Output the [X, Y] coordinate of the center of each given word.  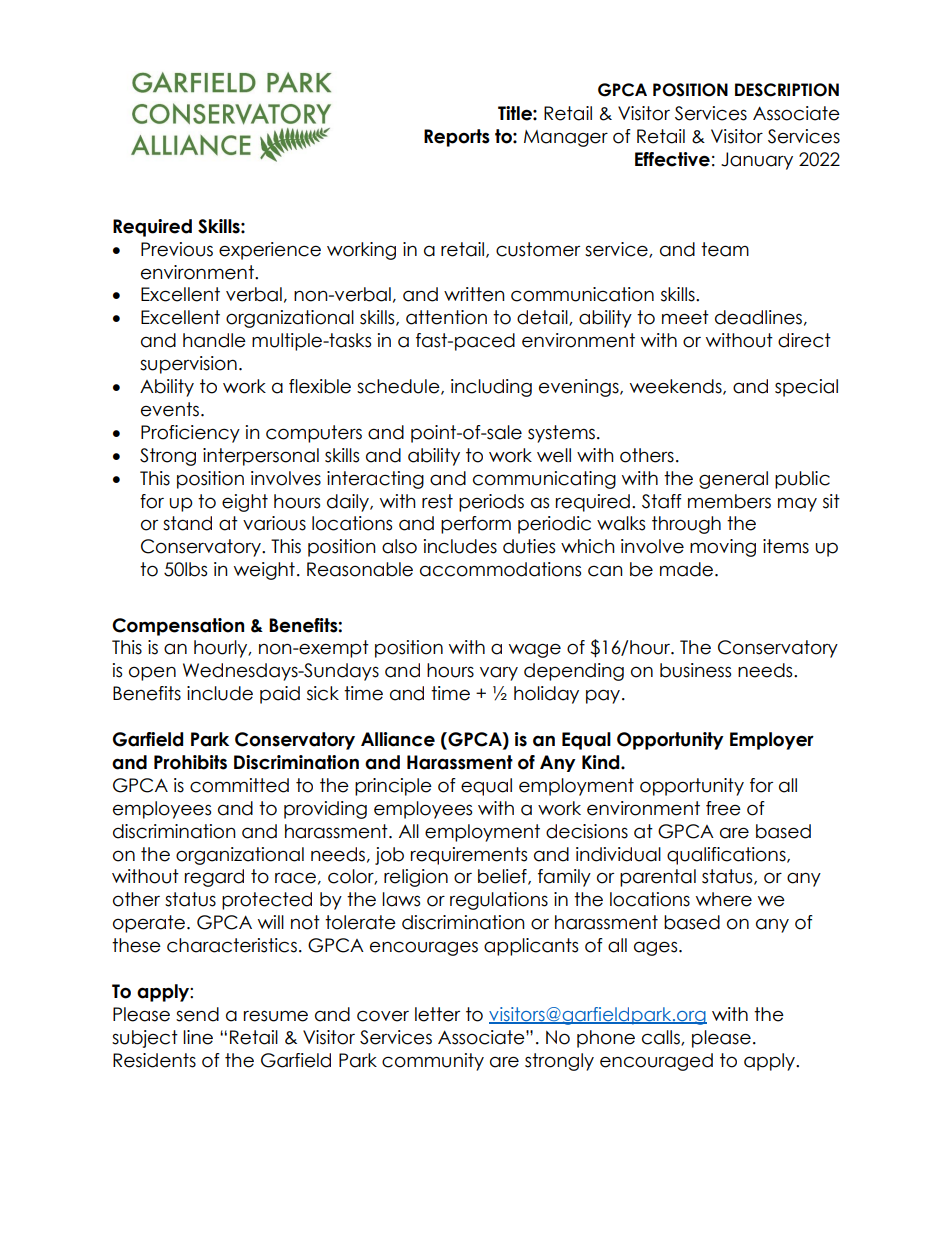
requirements [469, 856]
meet [685, 317]
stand [187, 523]
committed [239, 785]
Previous [177, 249]
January [757, 161]
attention [446, 317]
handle [214, 340]
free [723, 808]
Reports [457, 138]
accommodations [500, 569]
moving [723, 548]
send [197, 1014]
